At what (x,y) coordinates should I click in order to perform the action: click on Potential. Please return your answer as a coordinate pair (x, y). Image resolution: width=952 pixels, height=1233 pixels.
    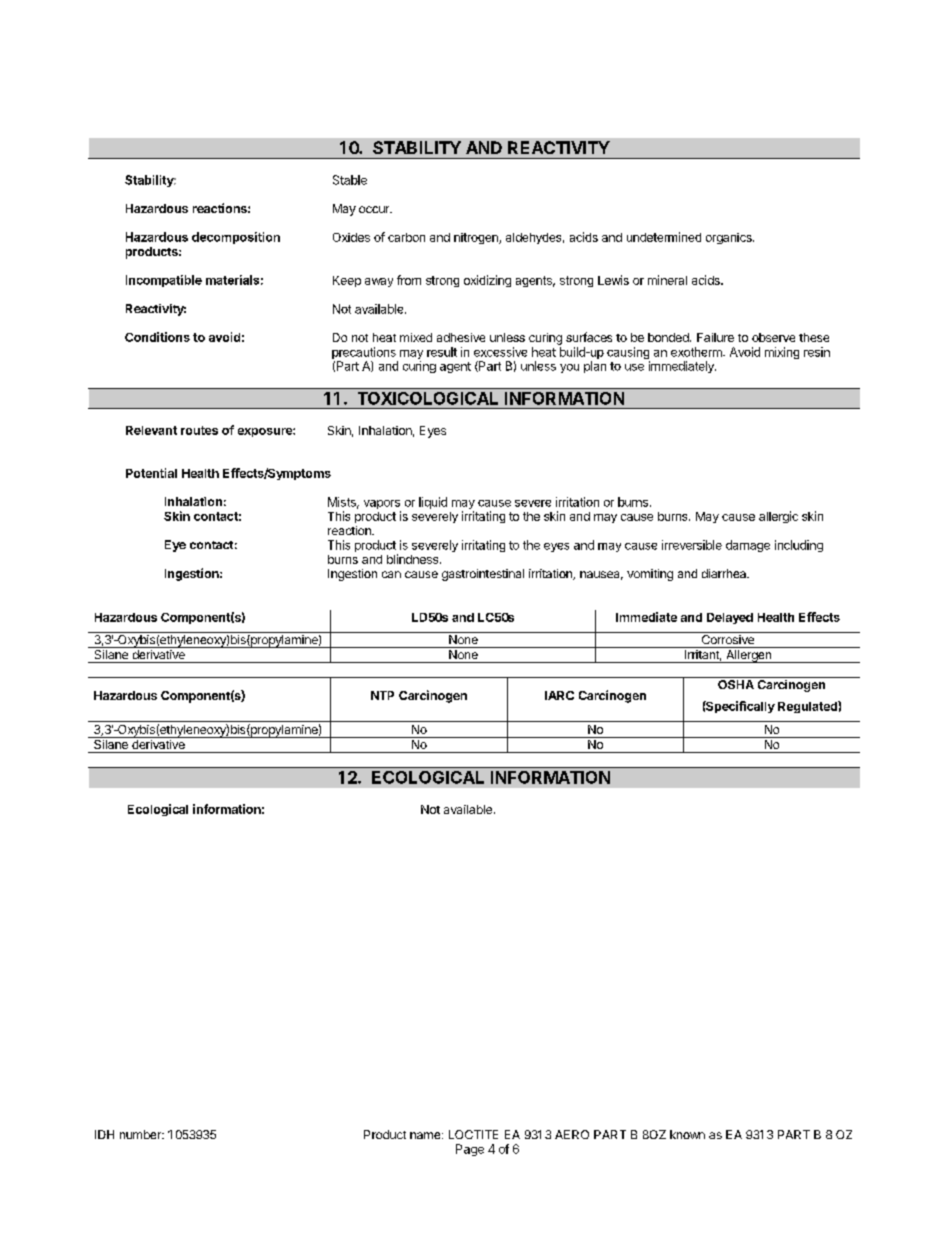
    Looking at the image, I should click on (151, 473).
